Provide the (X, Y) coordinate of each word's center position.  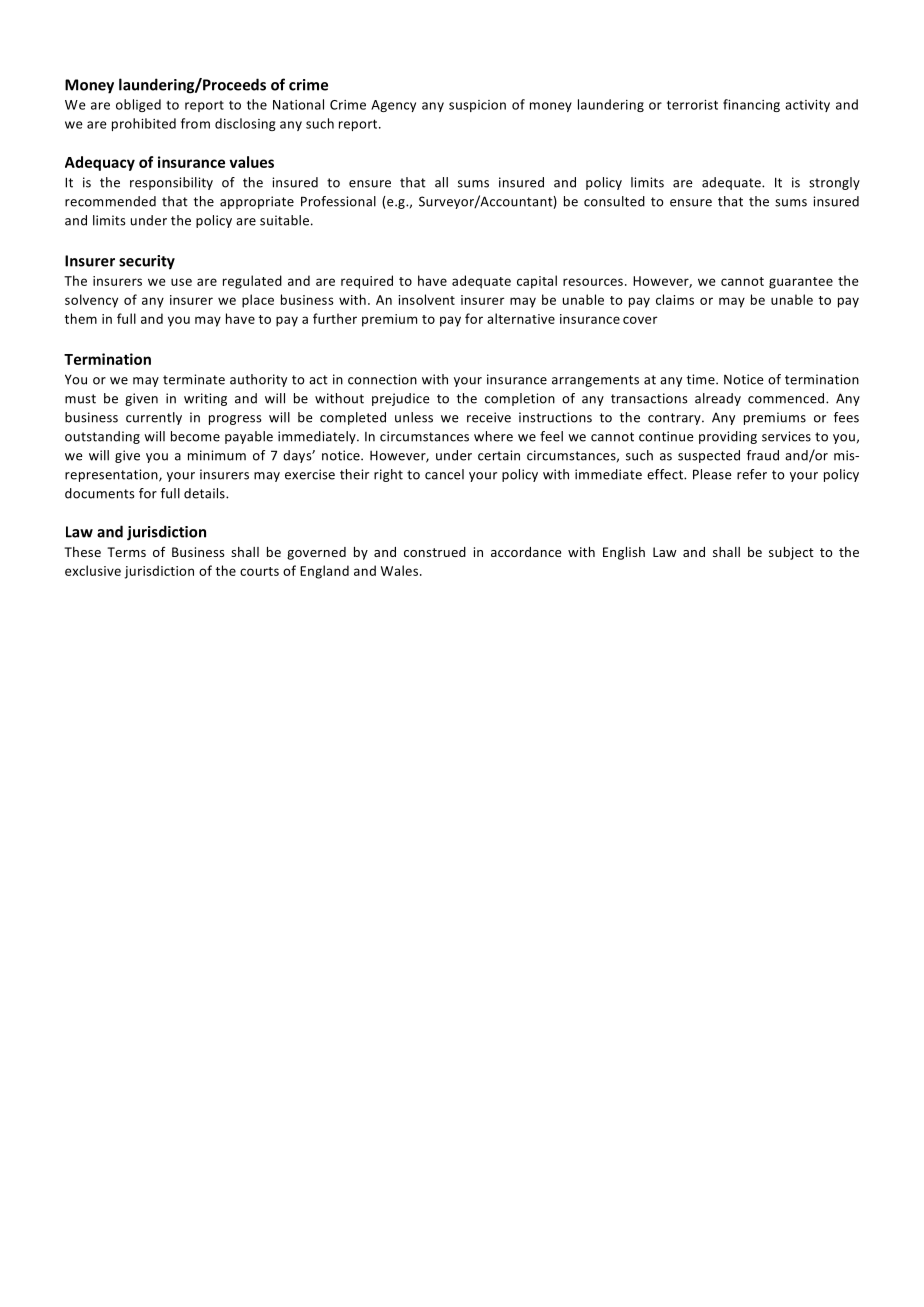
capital (537, 282)
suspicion (477, 106)
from (195, 123)
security (147, 262)
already (718, 399)
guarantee (801, 283)
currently (154, 418)
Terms (126, 552)
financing (751, 105)
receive (489, 417)
